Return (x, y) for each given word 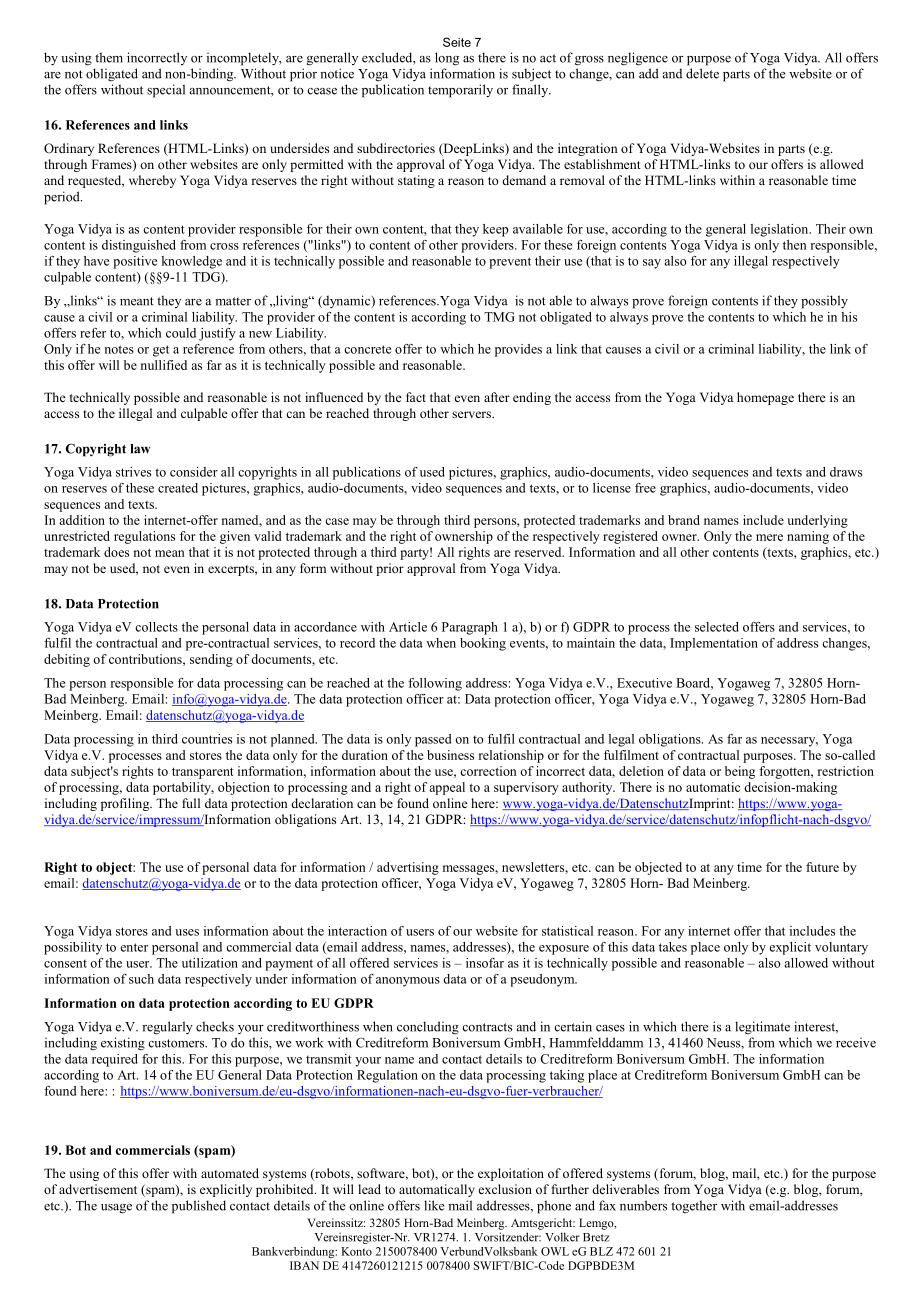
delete (702, 73)
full (191, 803)
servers (472, 414)
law (140, 449)
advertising (408, 868)
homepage (765, 398)
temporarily (460, 91)
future (822, 867)
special (166, 91)
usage (116, 1209)
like (434, 1205)
